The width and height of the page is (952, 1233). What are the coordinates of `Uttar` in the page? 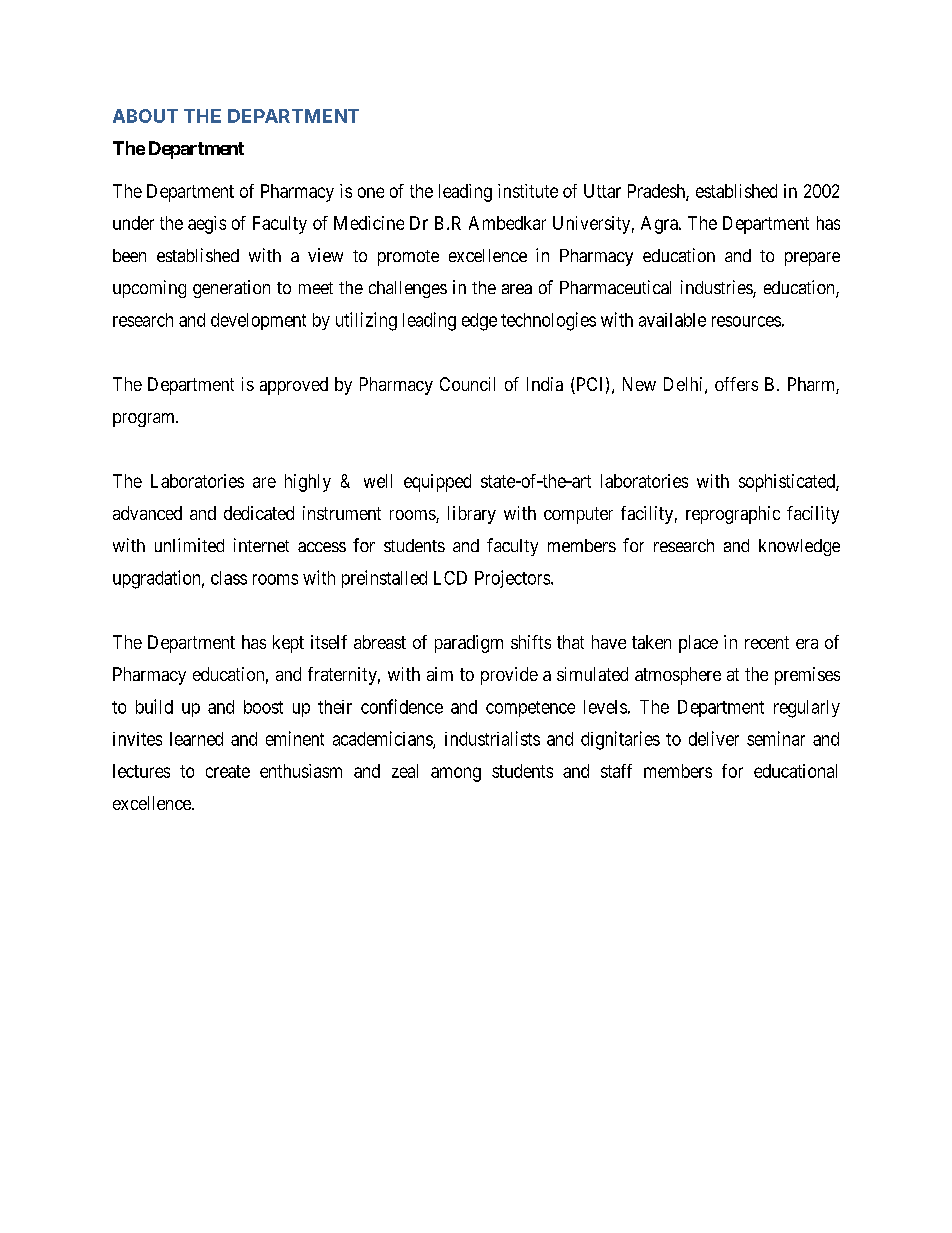 It's located at (602, 191).
